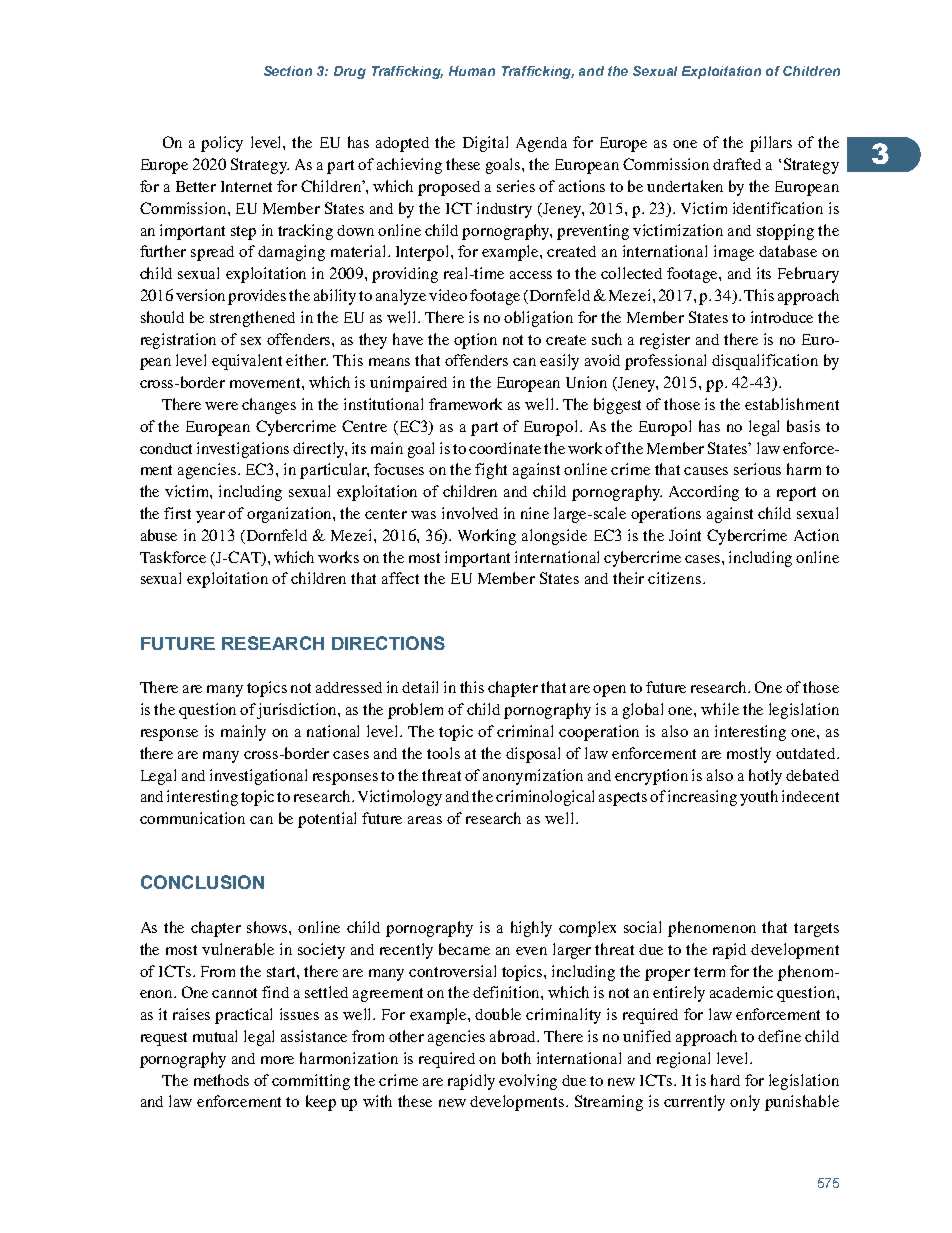 This screenshot has height=1233, width=952. I want to click on serious, so click(757, 469).
